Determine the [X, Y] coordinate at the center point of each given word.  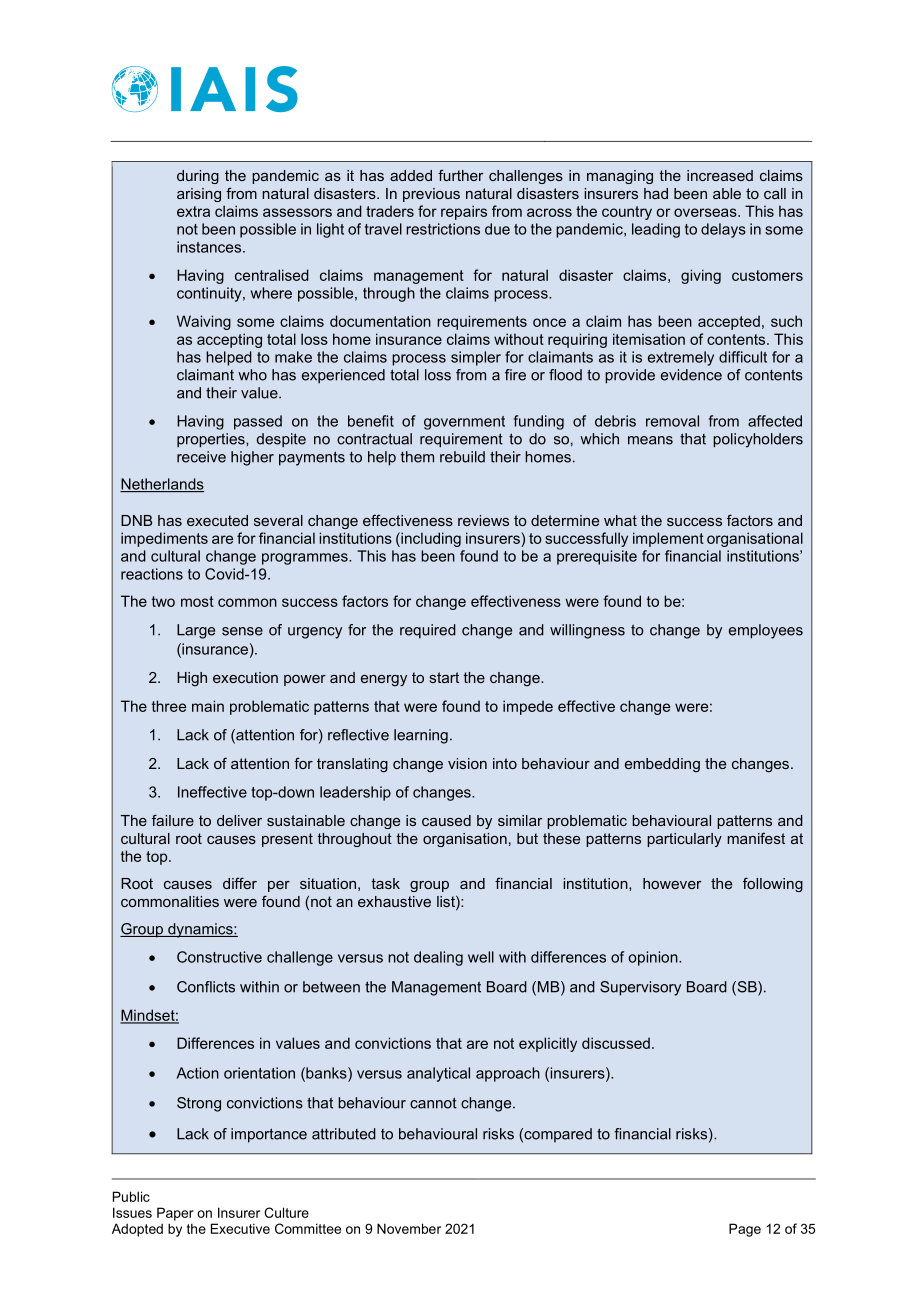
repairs [464, 212]
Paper [175, 1214]
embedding [662, 765]
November [409, 1228]
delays [723, 230]
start [444, 677]
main [208, 706]
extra [193, 211]
